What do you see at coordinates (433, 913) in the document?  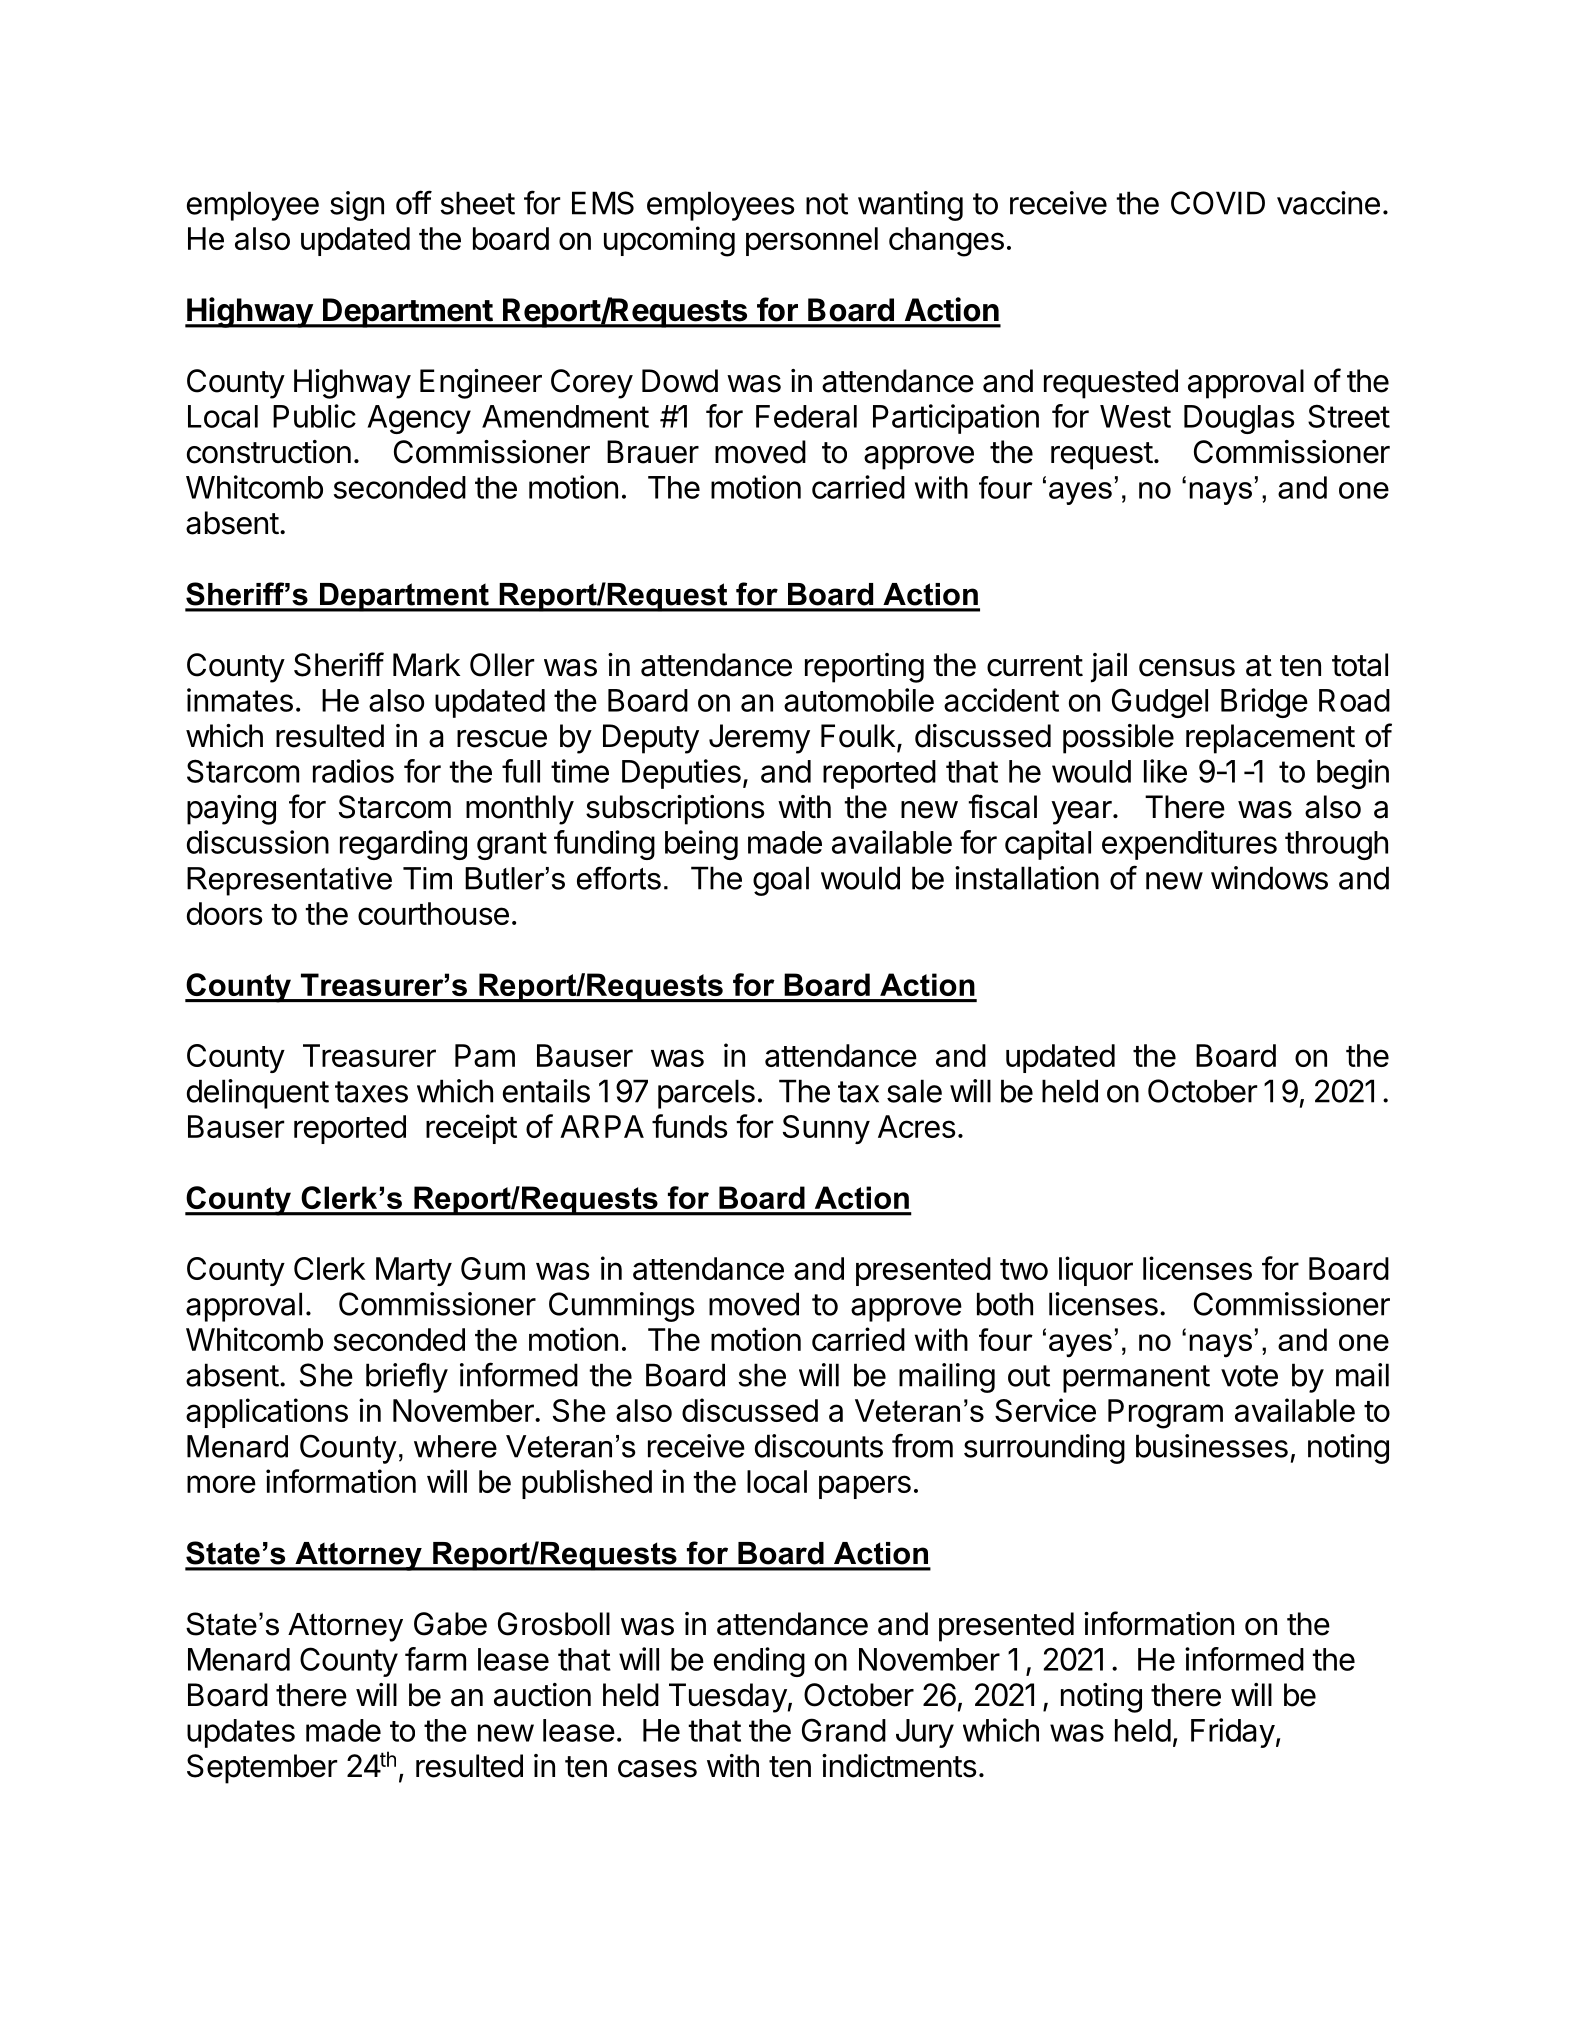 I see `courthouse` at bounding box center [433, 913].
